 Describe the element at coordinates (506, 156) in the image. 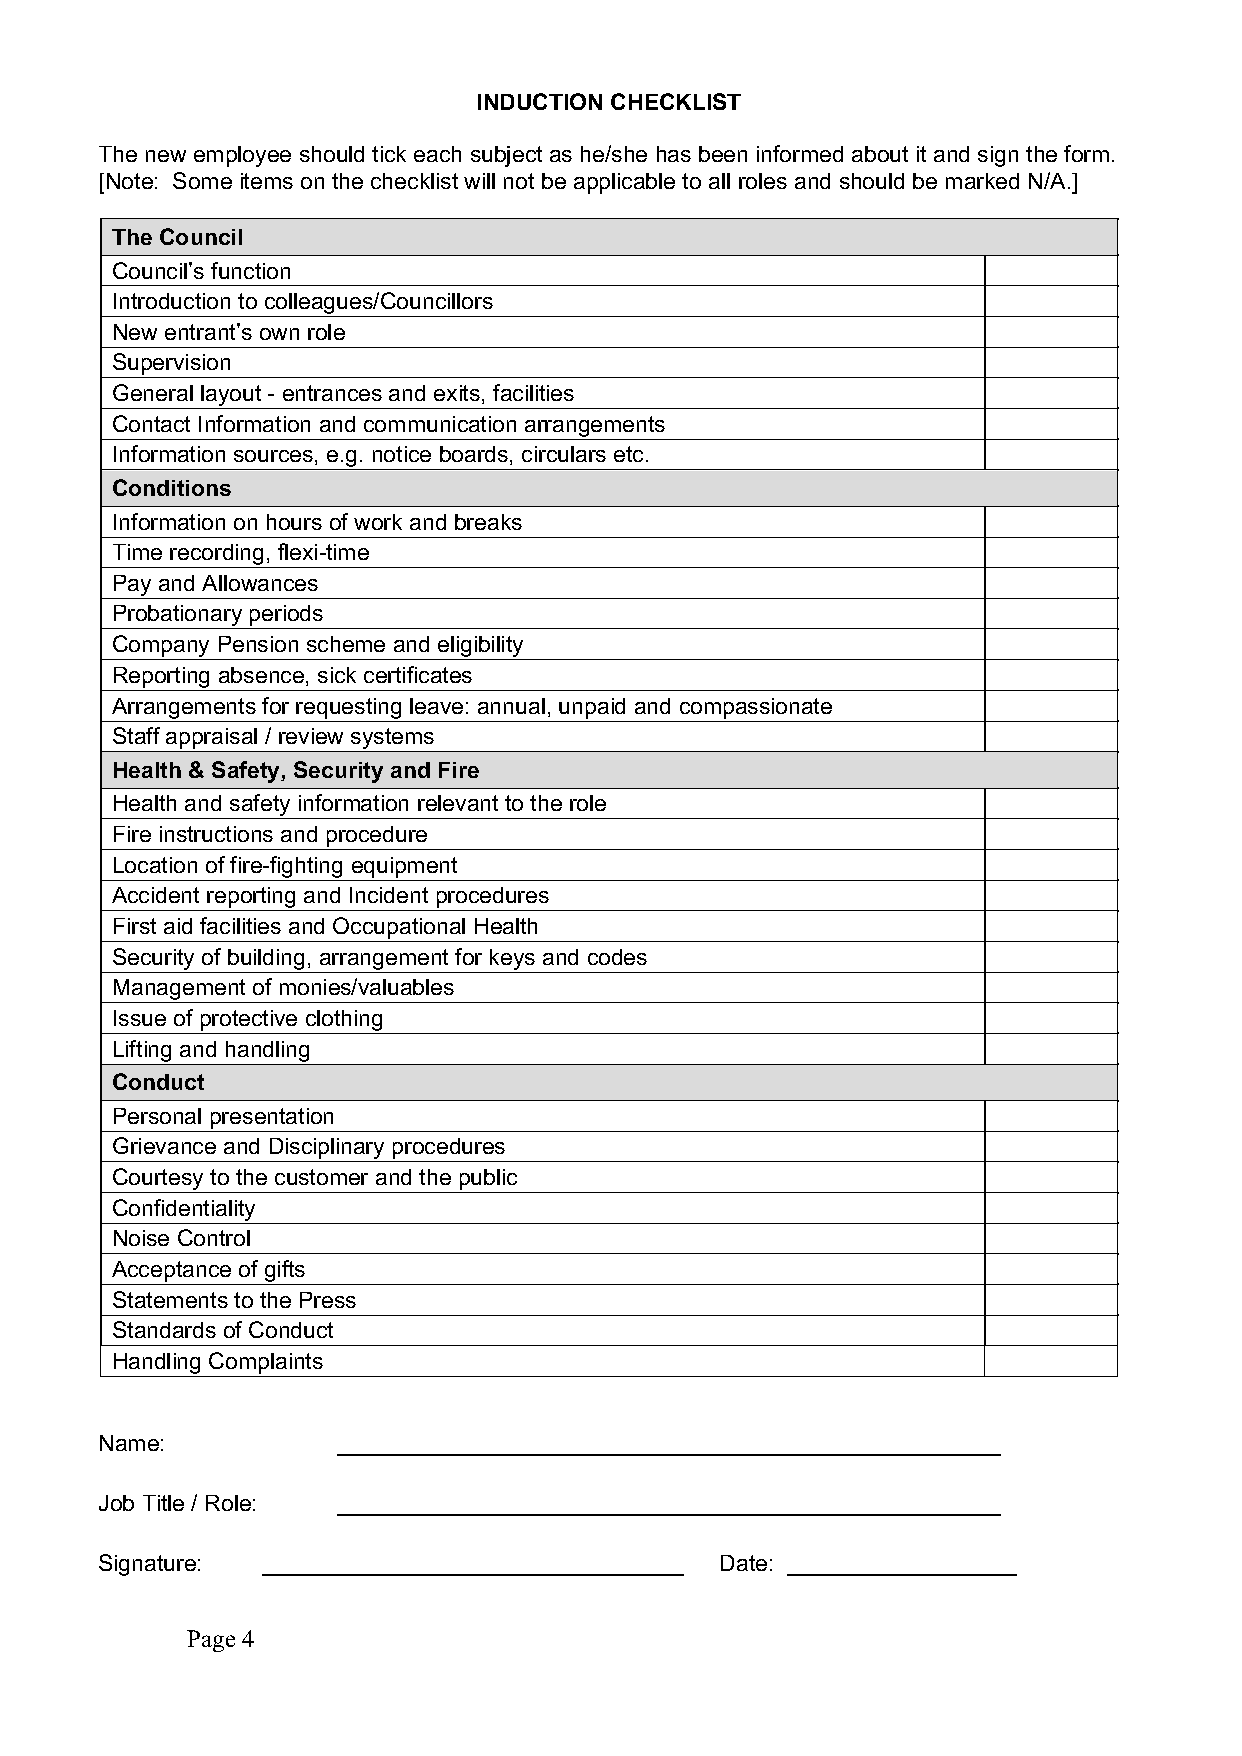

I see `subject` at that location.
